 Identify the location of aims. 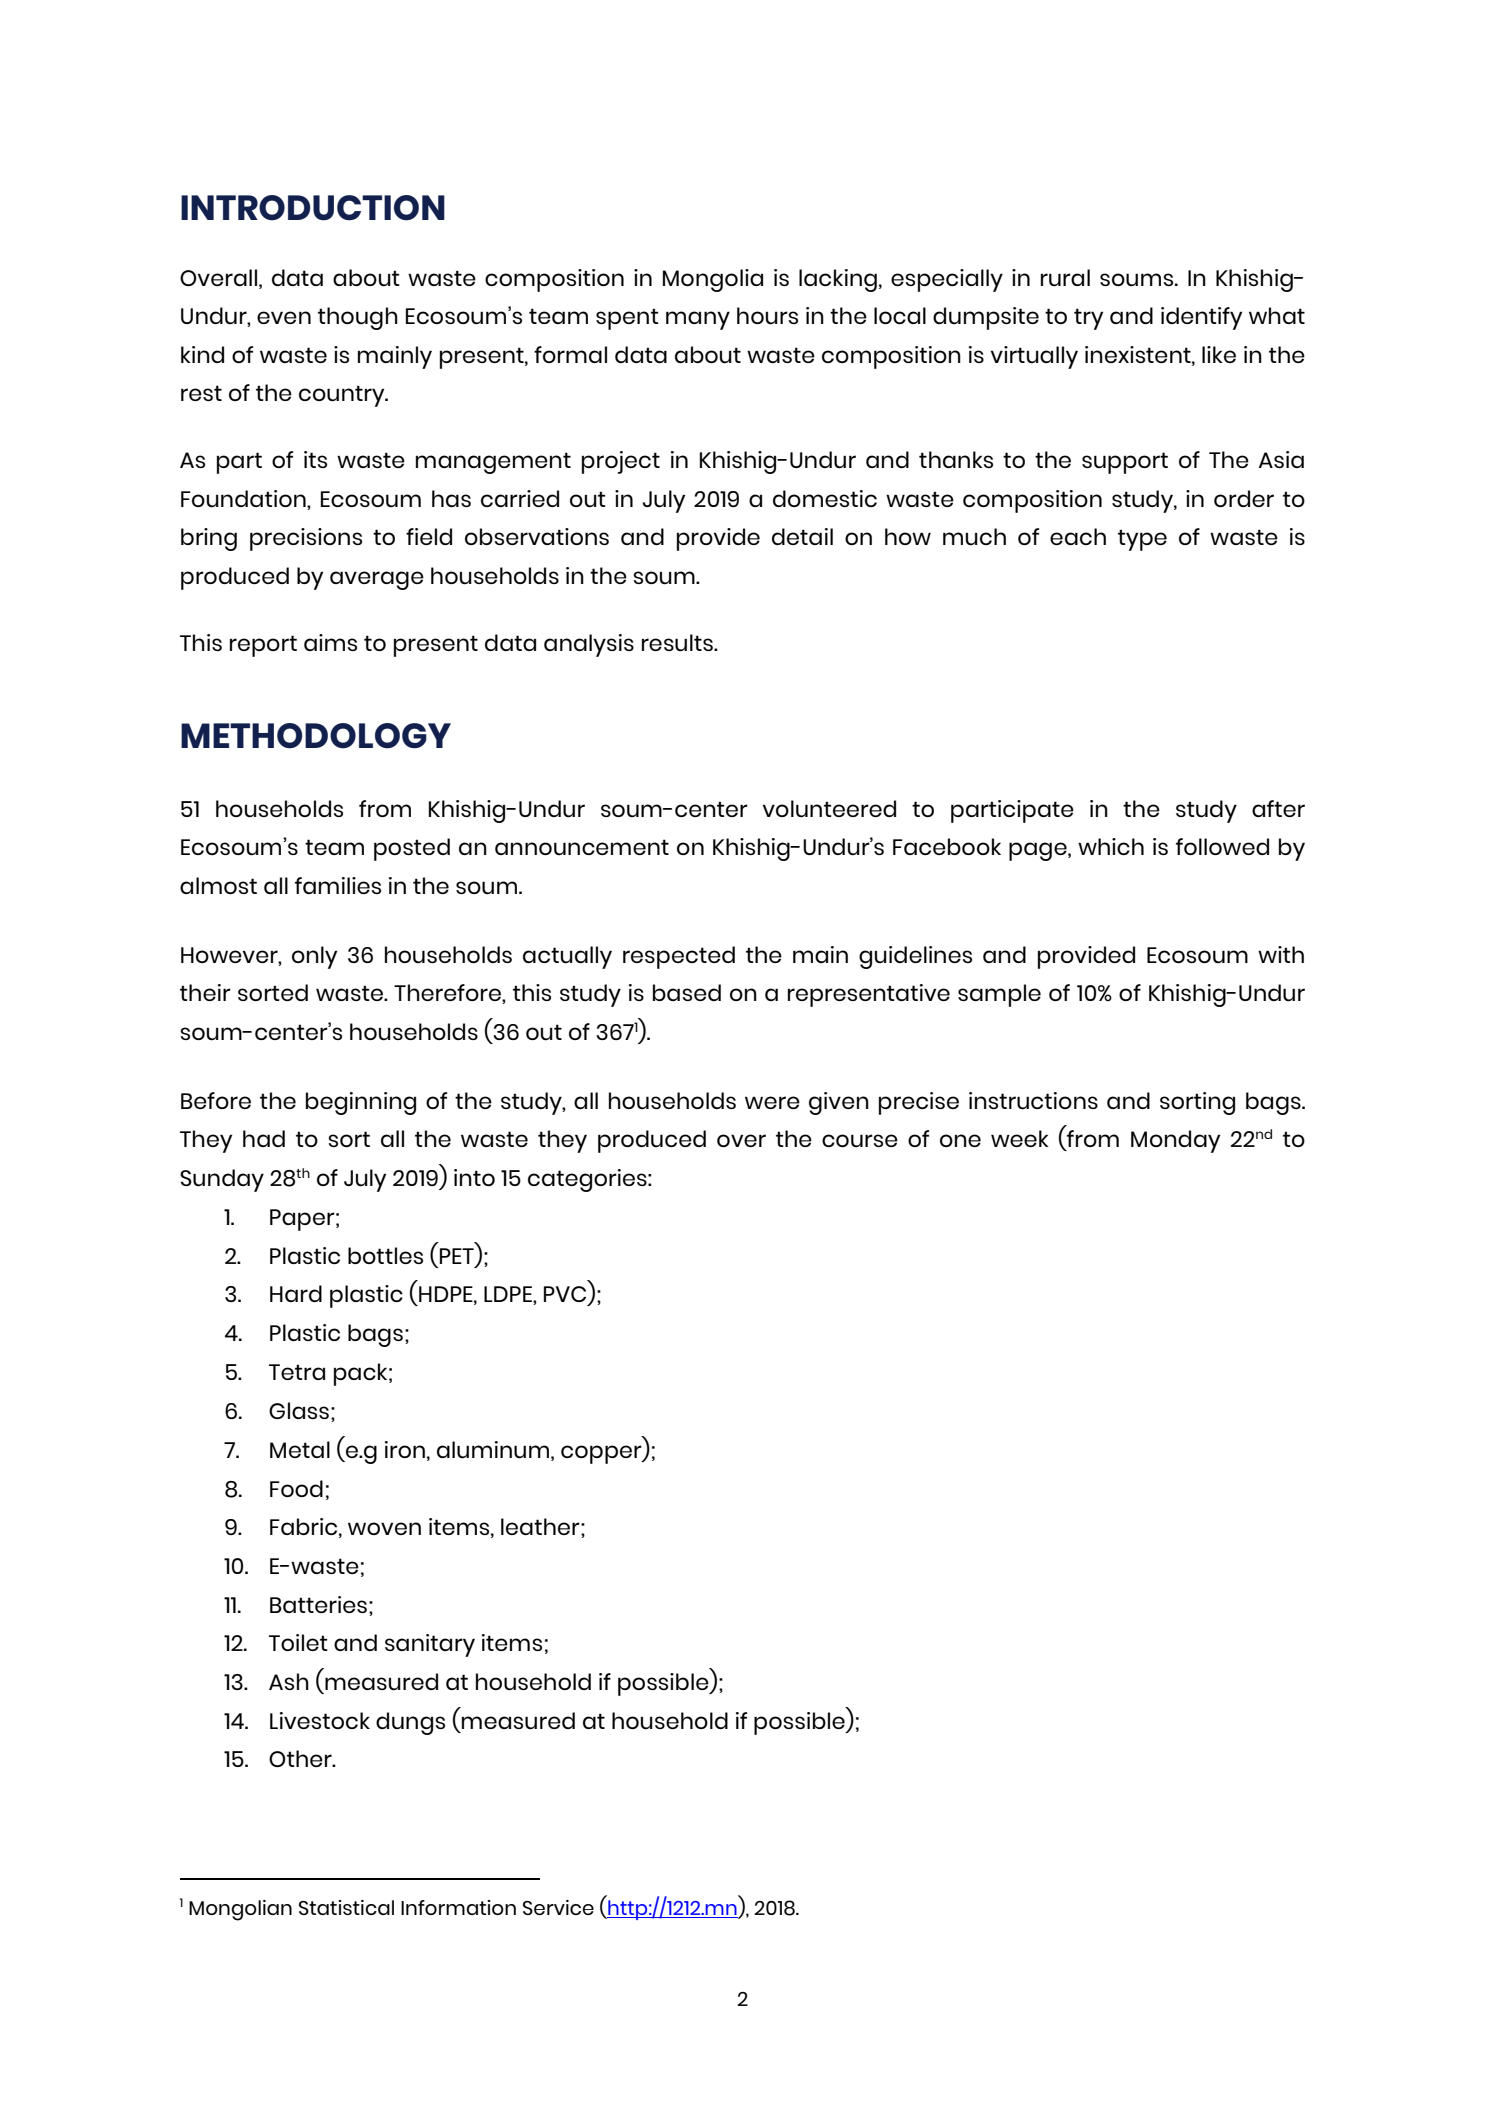
(330, 642).
